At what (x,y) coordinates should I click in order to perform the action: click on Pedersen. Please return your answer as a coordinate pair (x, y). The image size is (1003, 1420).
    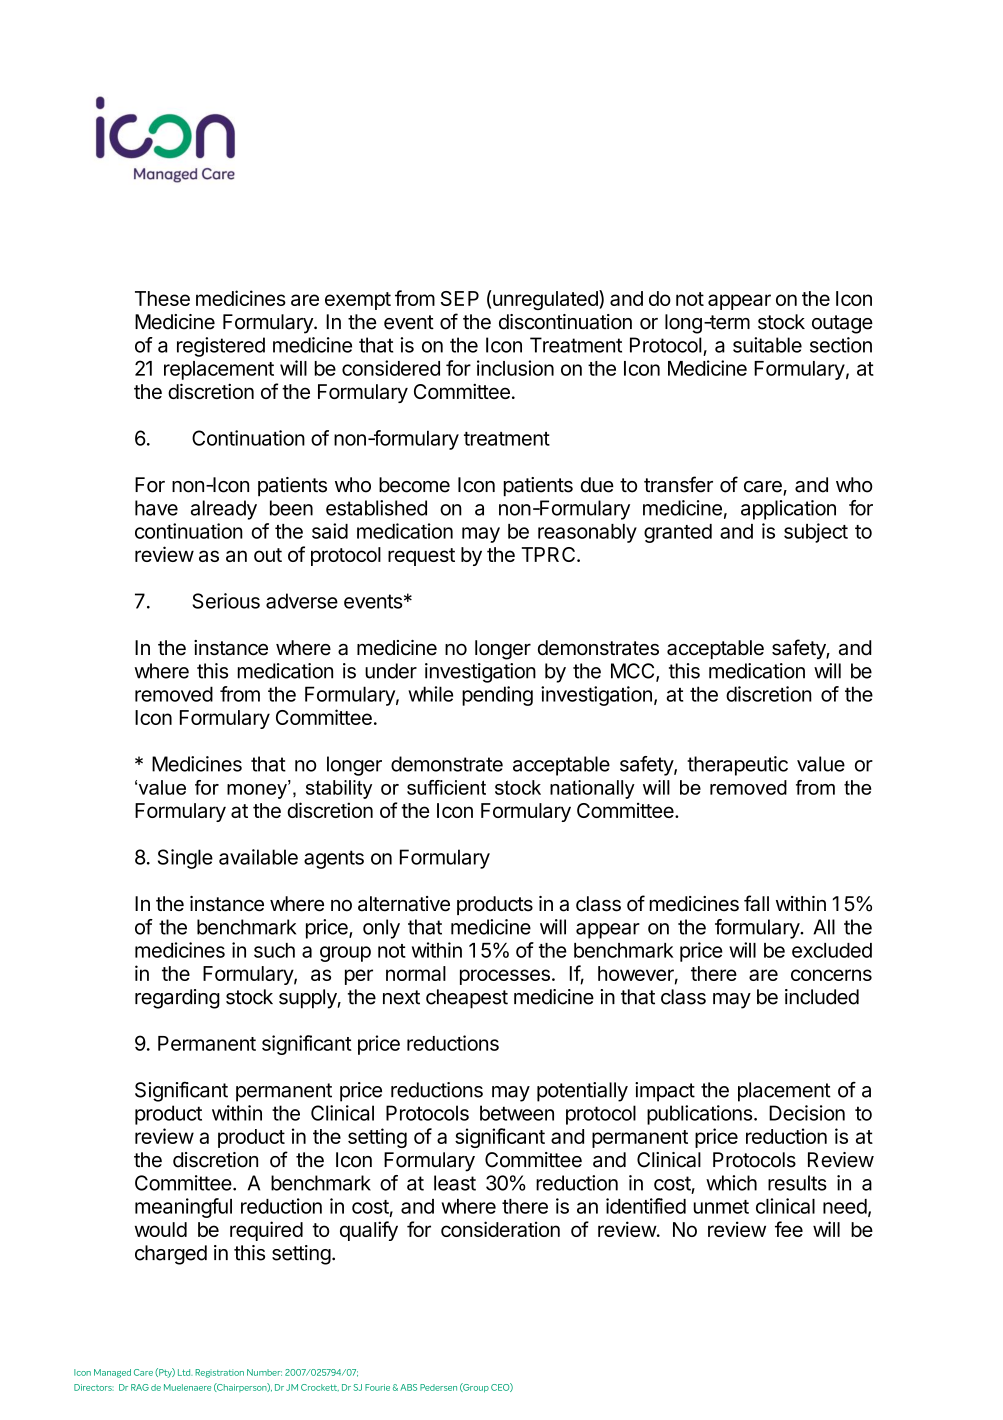
    Looking at the image, I should click on (438, 1387).
